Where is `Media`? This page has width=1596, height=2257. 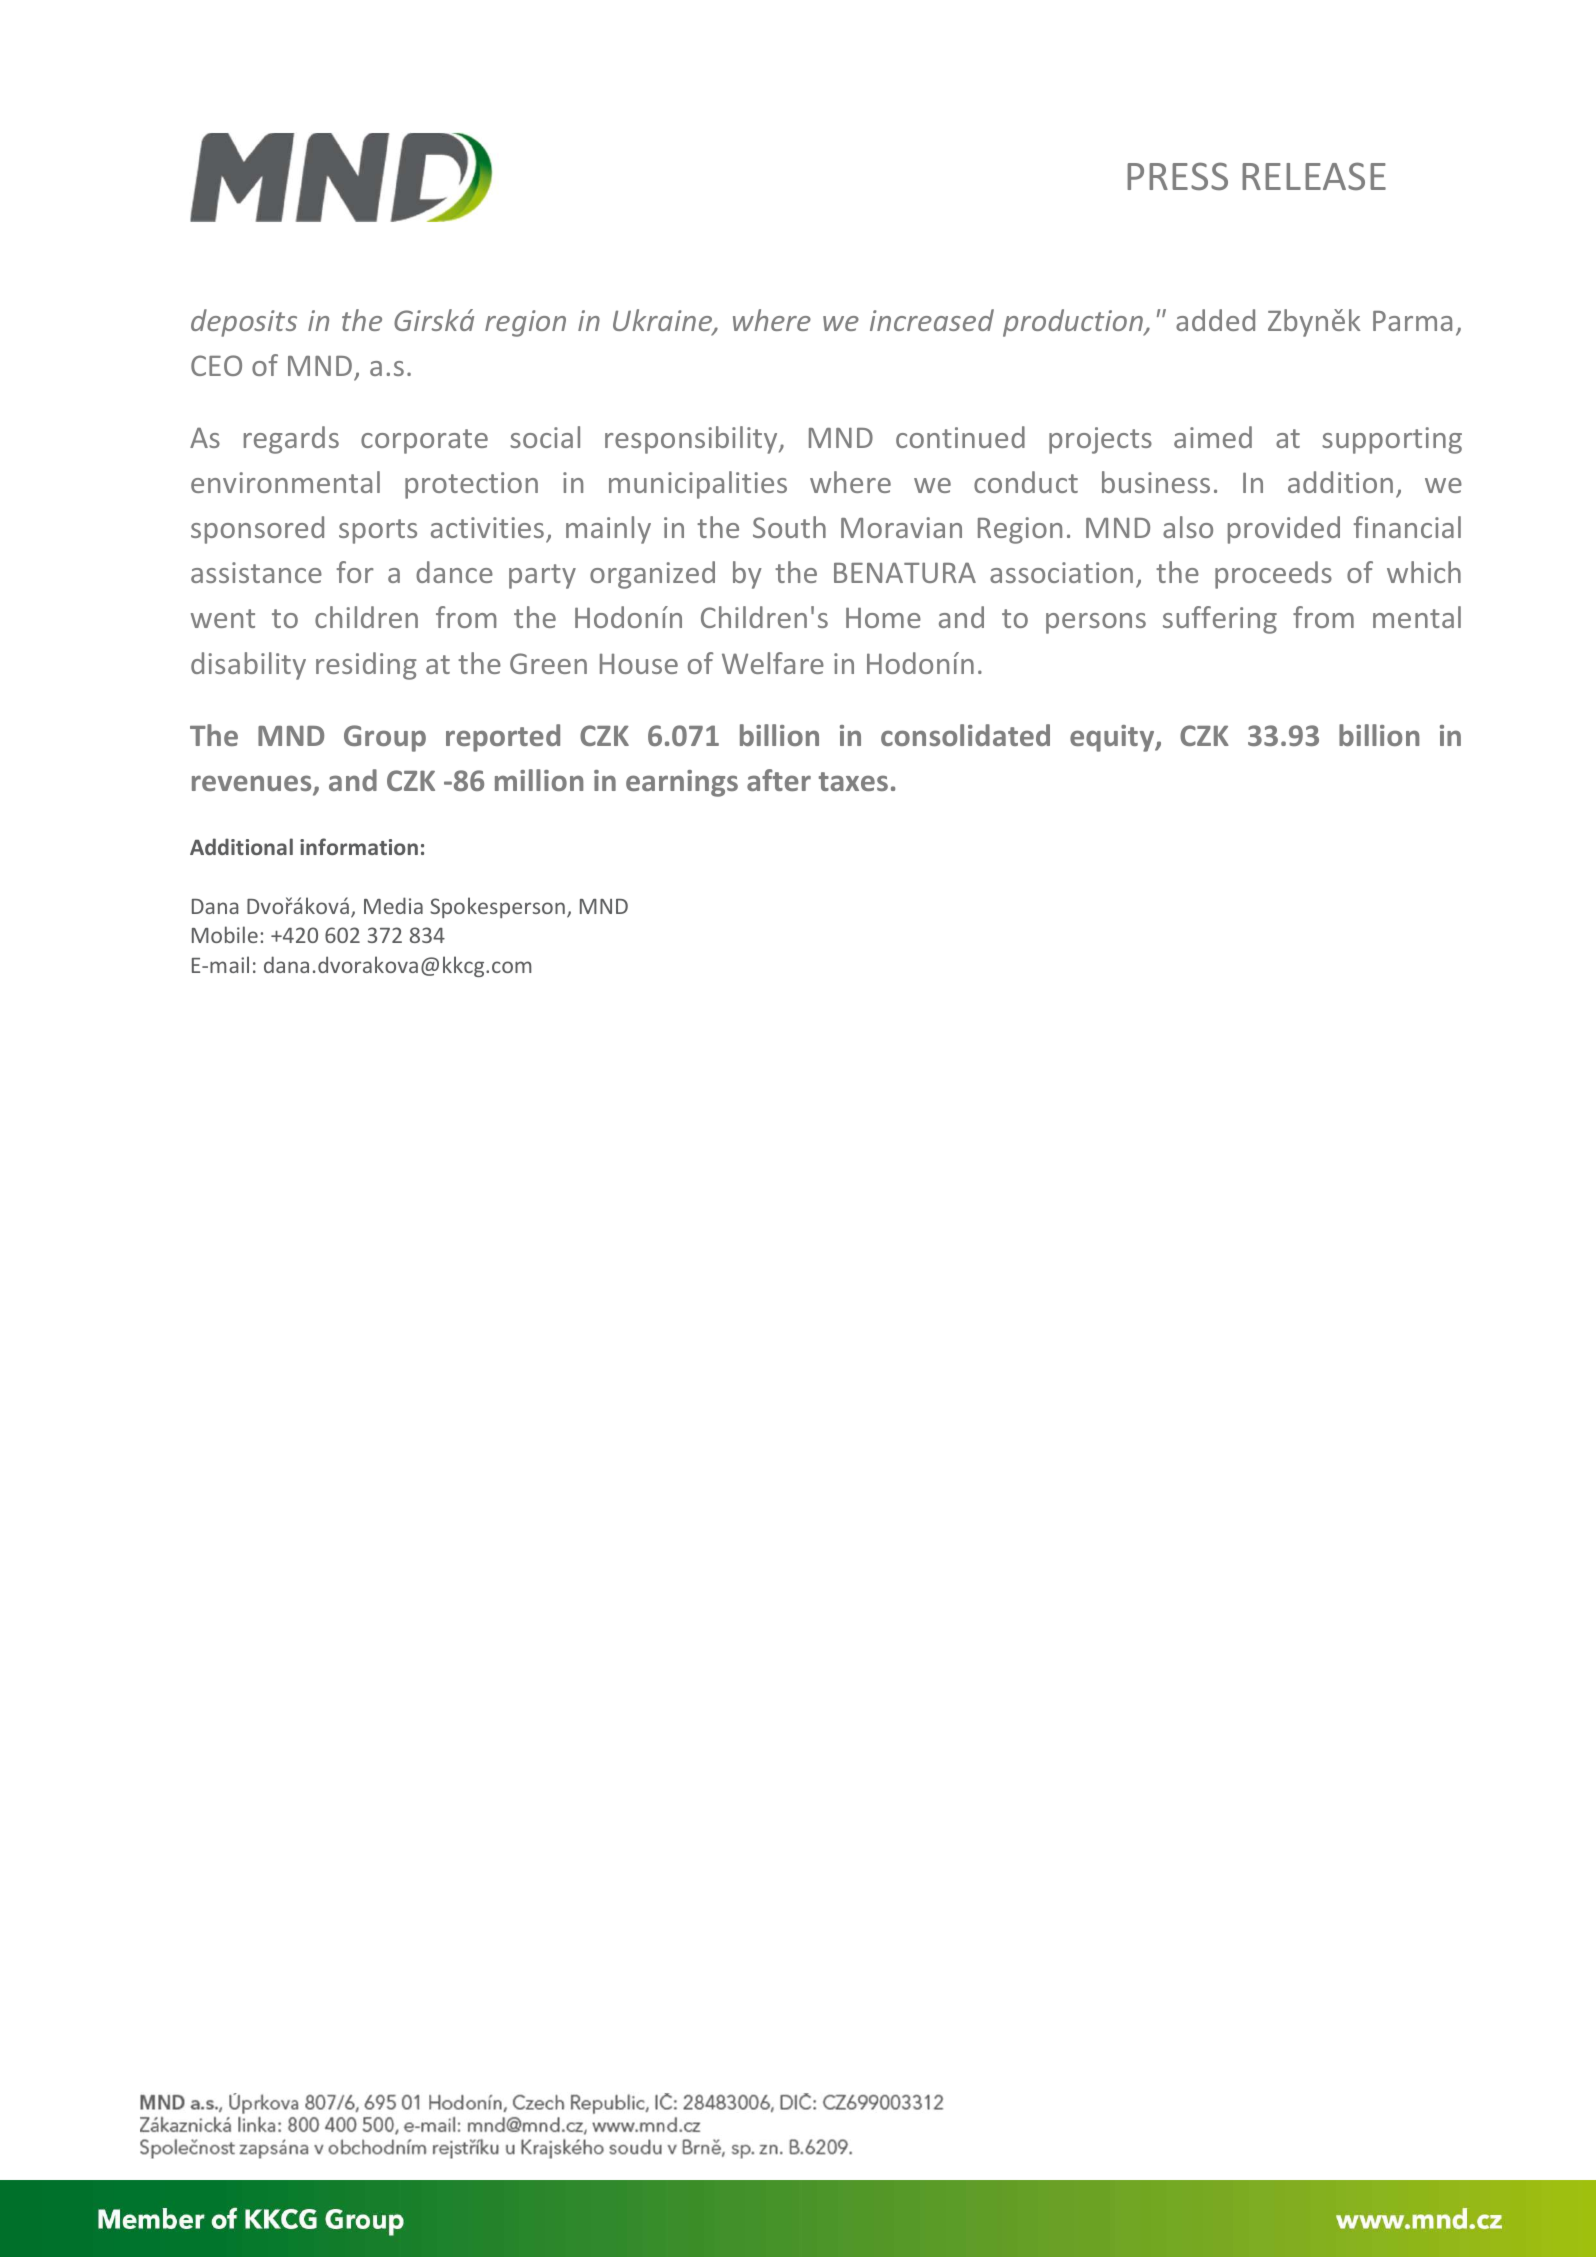
Media is located at coordinates (393, 905).
